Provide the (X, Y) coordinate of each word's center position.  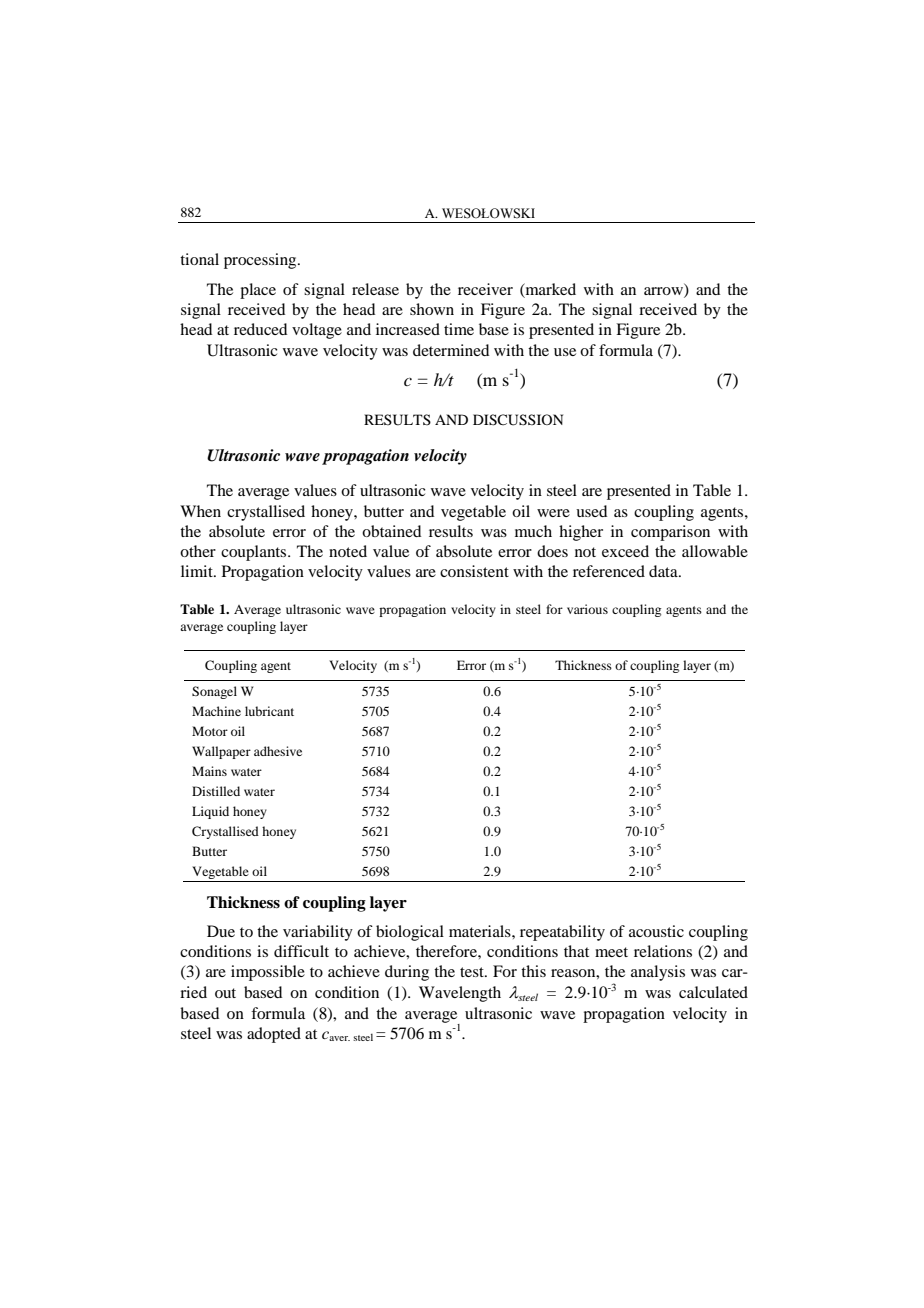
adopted (274, 1035)
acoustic (656, 931)
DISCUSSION (518, 420)
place (258, 291)
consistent (474, 571)
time (459, 329)
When (200, 511)
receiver (485, 289)
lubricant (269, 711)
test (473, 972)
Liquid (210, 812)
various (587, 609)
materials (481, 931)
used (591, 511)
